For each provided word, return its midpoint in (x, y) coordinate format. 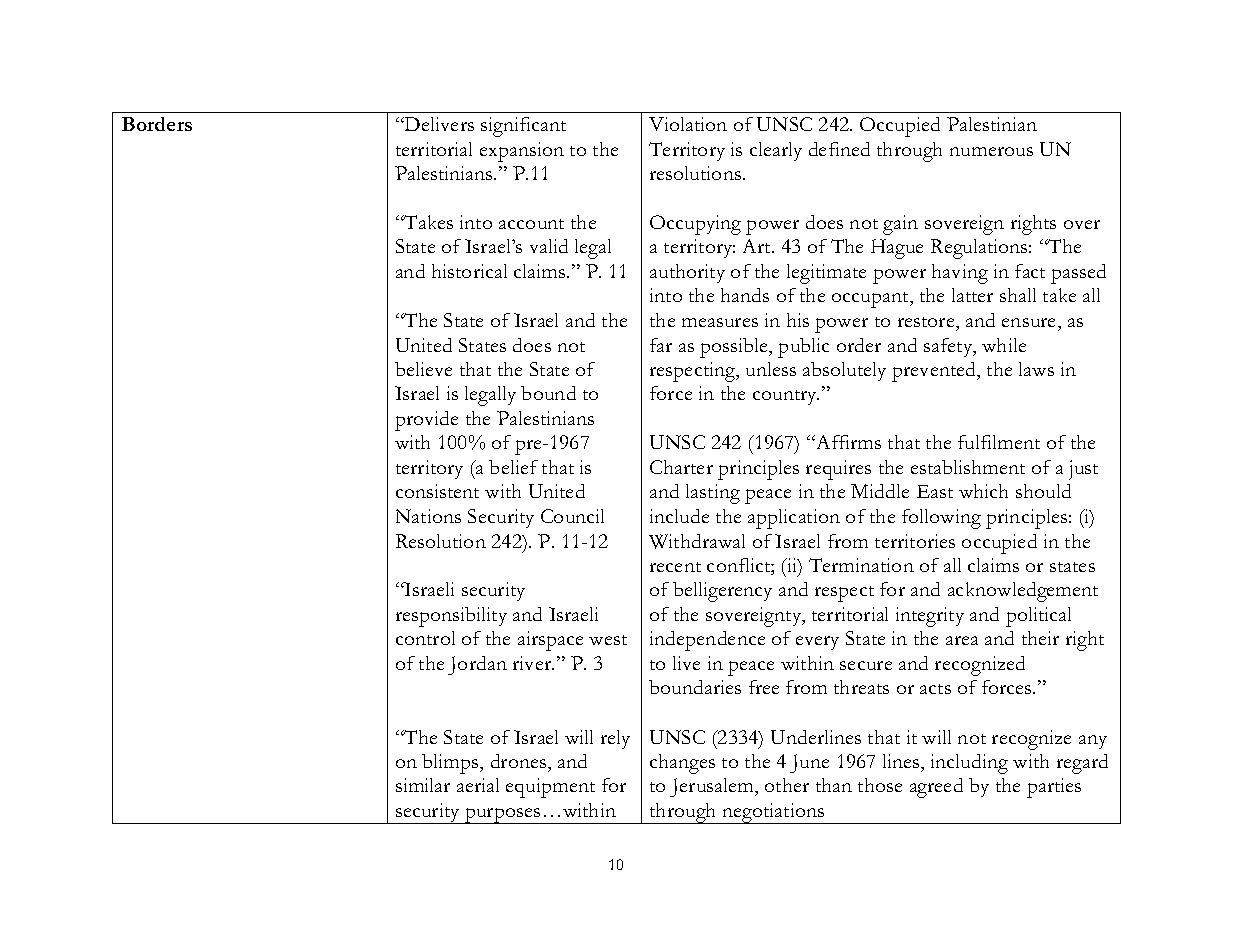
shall (1018, 295)
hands (745, 295)
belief (513, 467)
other (787, 785)
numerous (991, 151)
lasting (713, 494)
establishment (968, 467)
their (1040, 638)
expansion (522, 152)
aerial (478, 785)
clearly (776, 151)
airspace (550, 641)
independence (707, 641)
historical (469, 271)
